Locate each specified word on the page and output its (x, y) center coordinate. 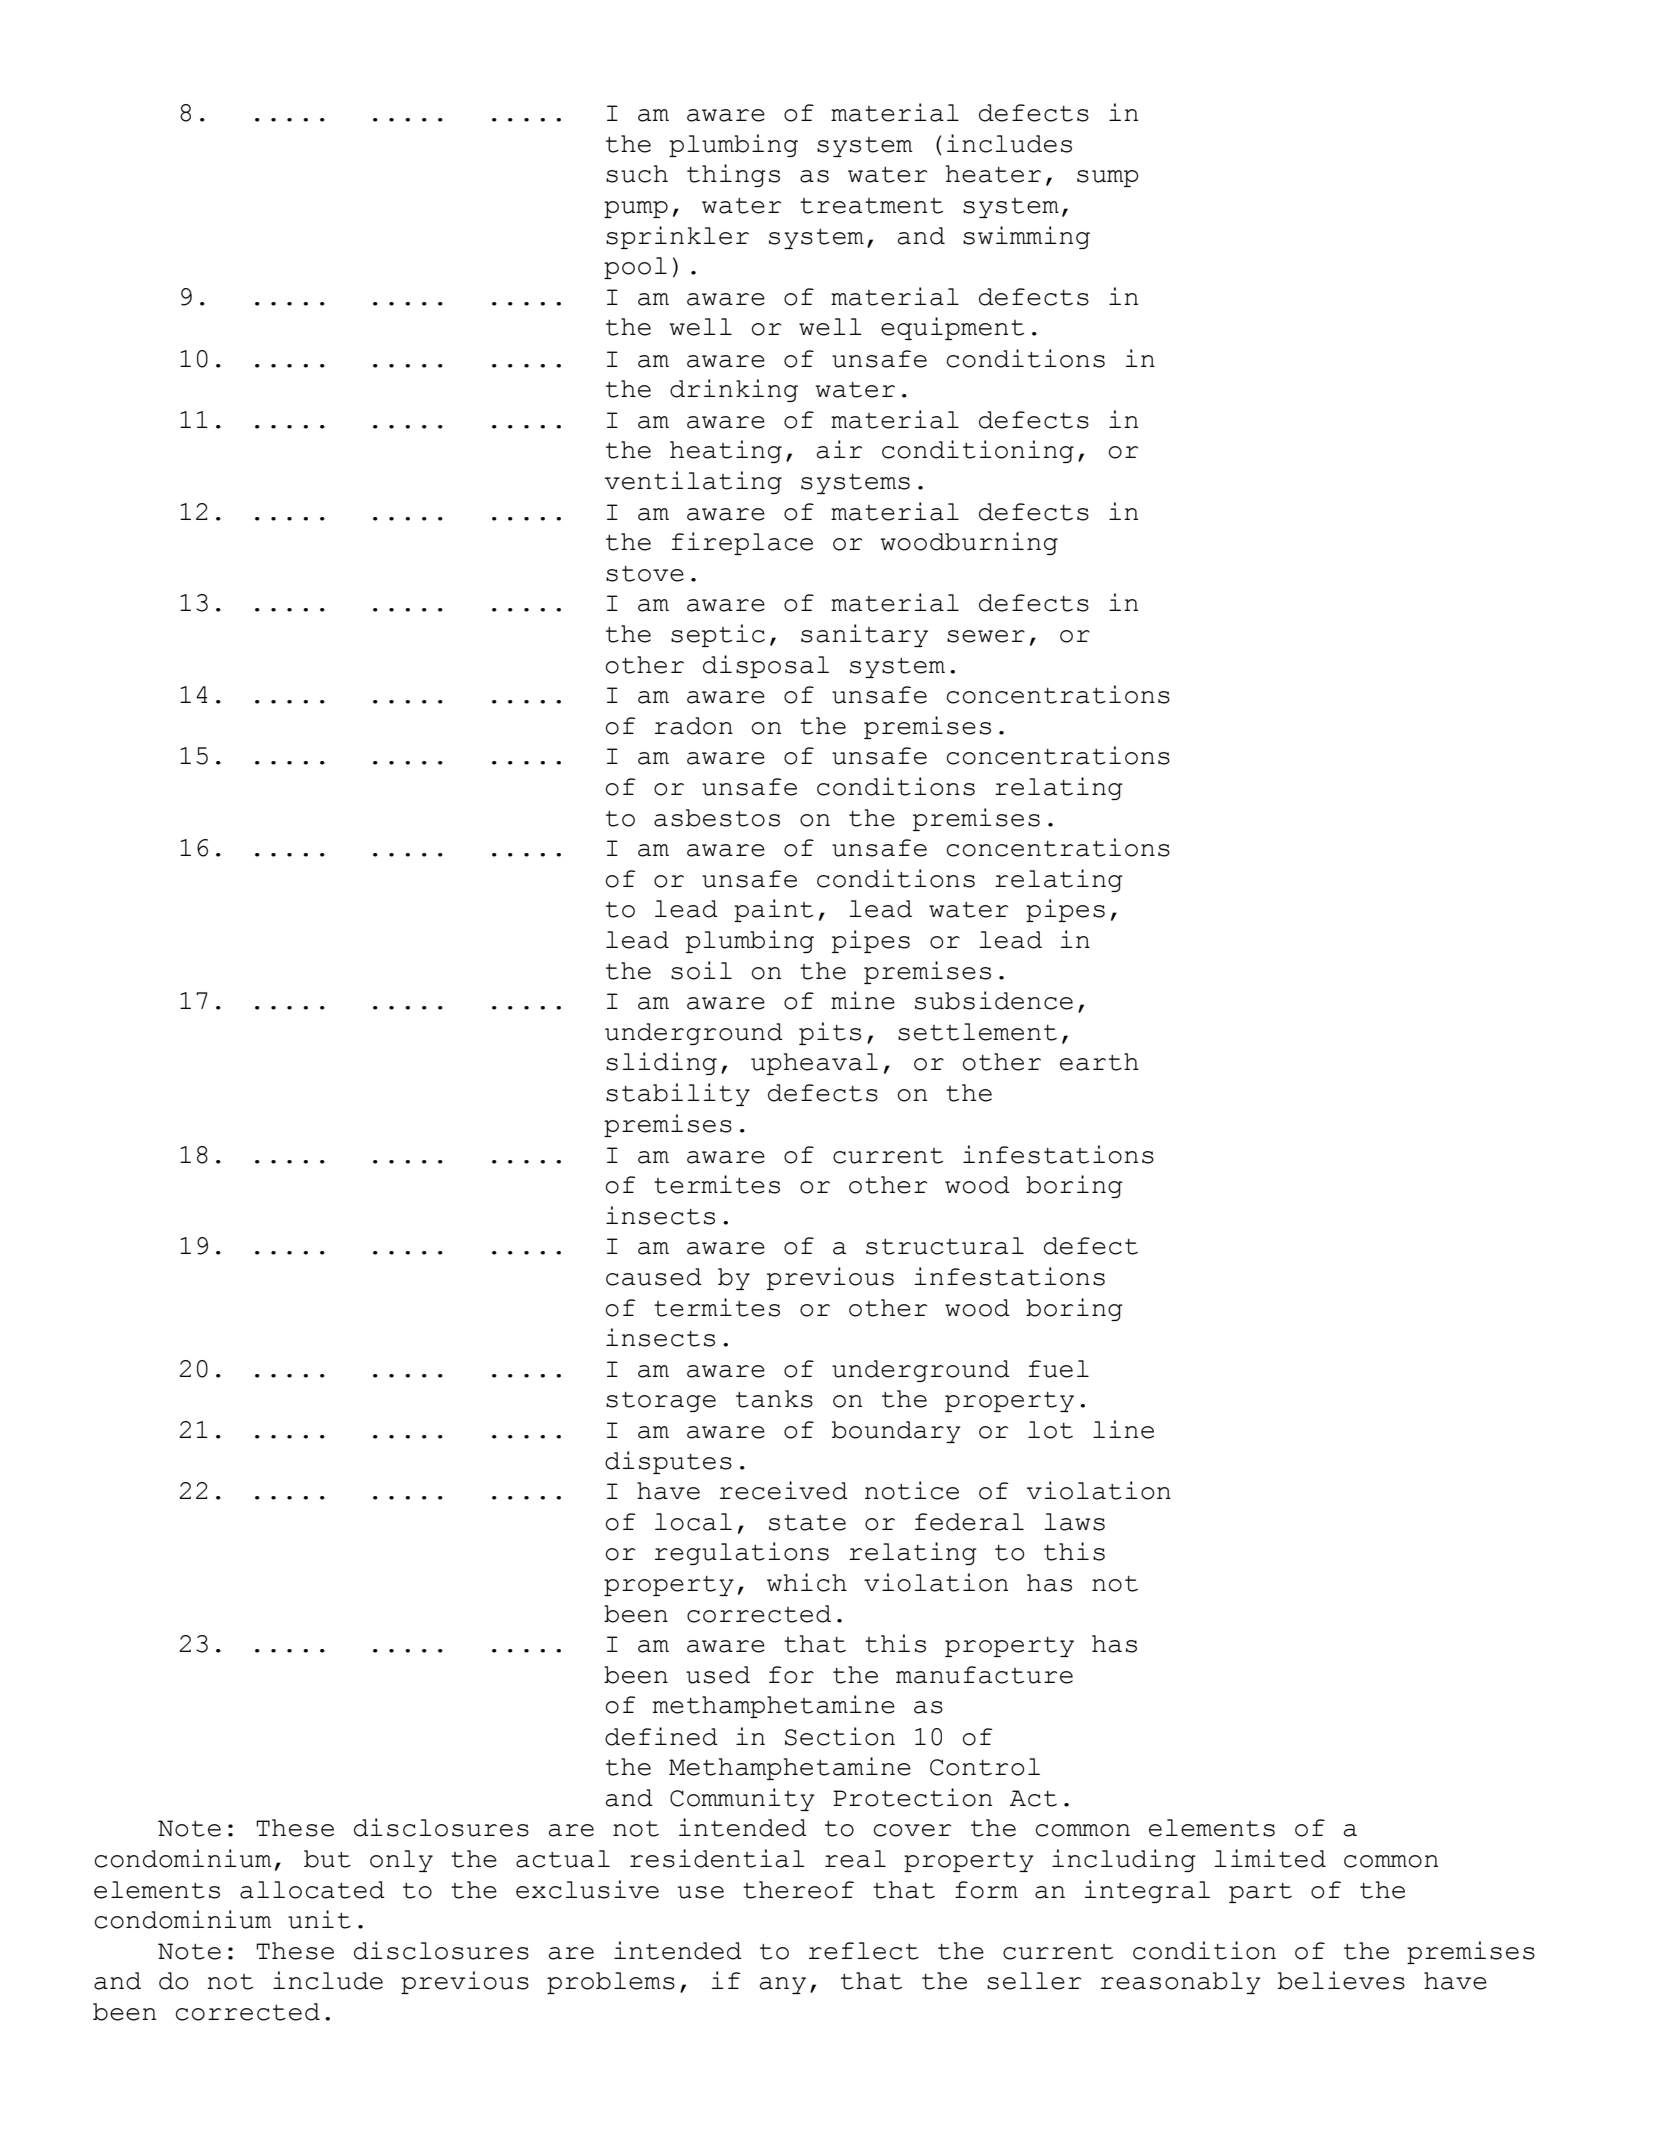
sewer (986, 636)
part (1260, 1893)
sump (1108, 178)
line (1123, 1429)
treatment (871, 206)
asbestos (717, 818)
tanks (774, 1399)
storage (661, 1402)
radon (694, 726)
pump (636, 209)
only (401, 1861)
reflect (864, 1951)
